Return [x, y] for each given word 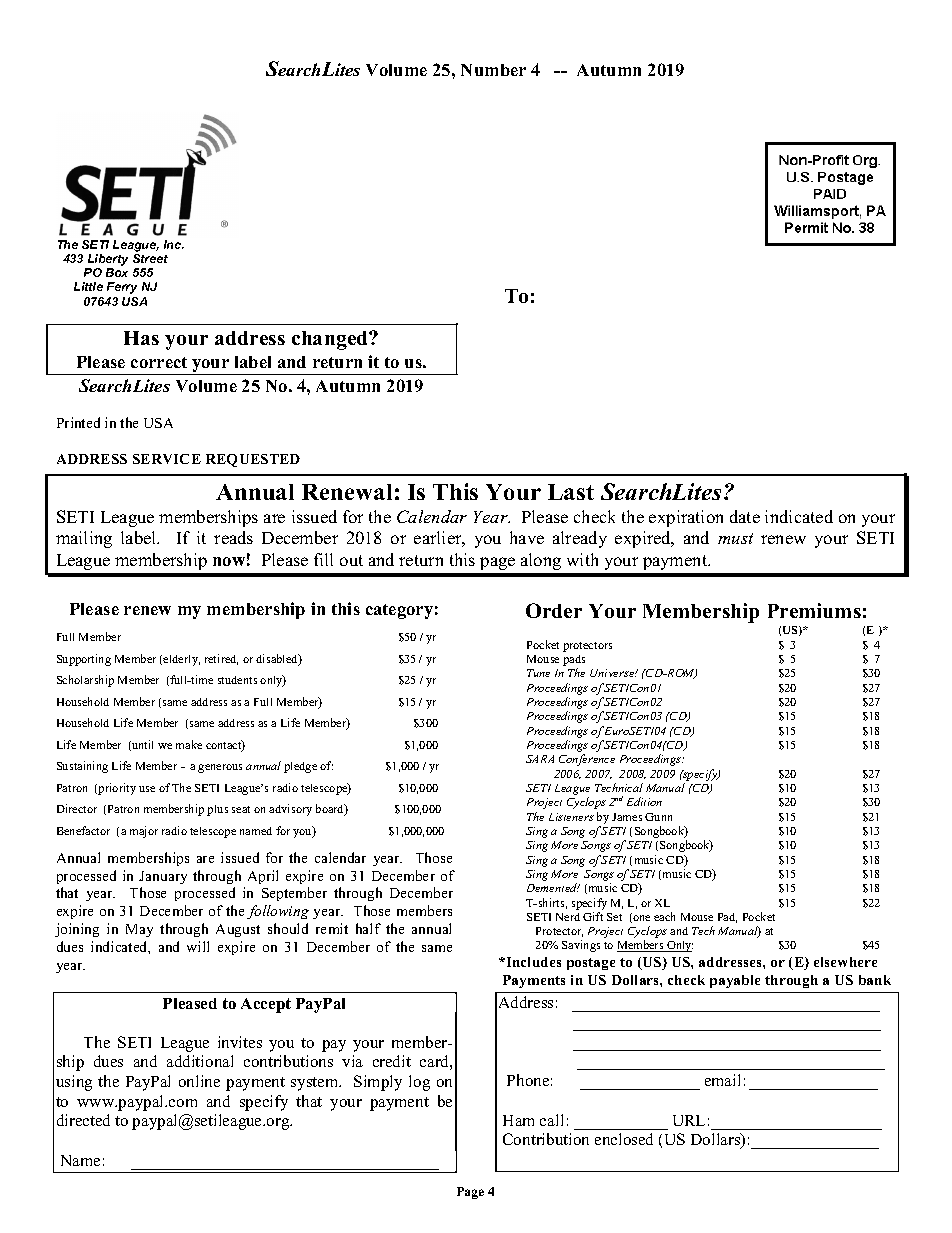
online [199, 1081]
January [163, 877]
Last [571, 492]
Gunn [658, 817]
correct [159, 362]
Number [493, 70]
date [745, 516]
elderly [181, 660]
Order [554, 610]
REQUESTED [253, 460]
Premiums [814, 610]
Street [150, 258]
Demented [553, 887]
